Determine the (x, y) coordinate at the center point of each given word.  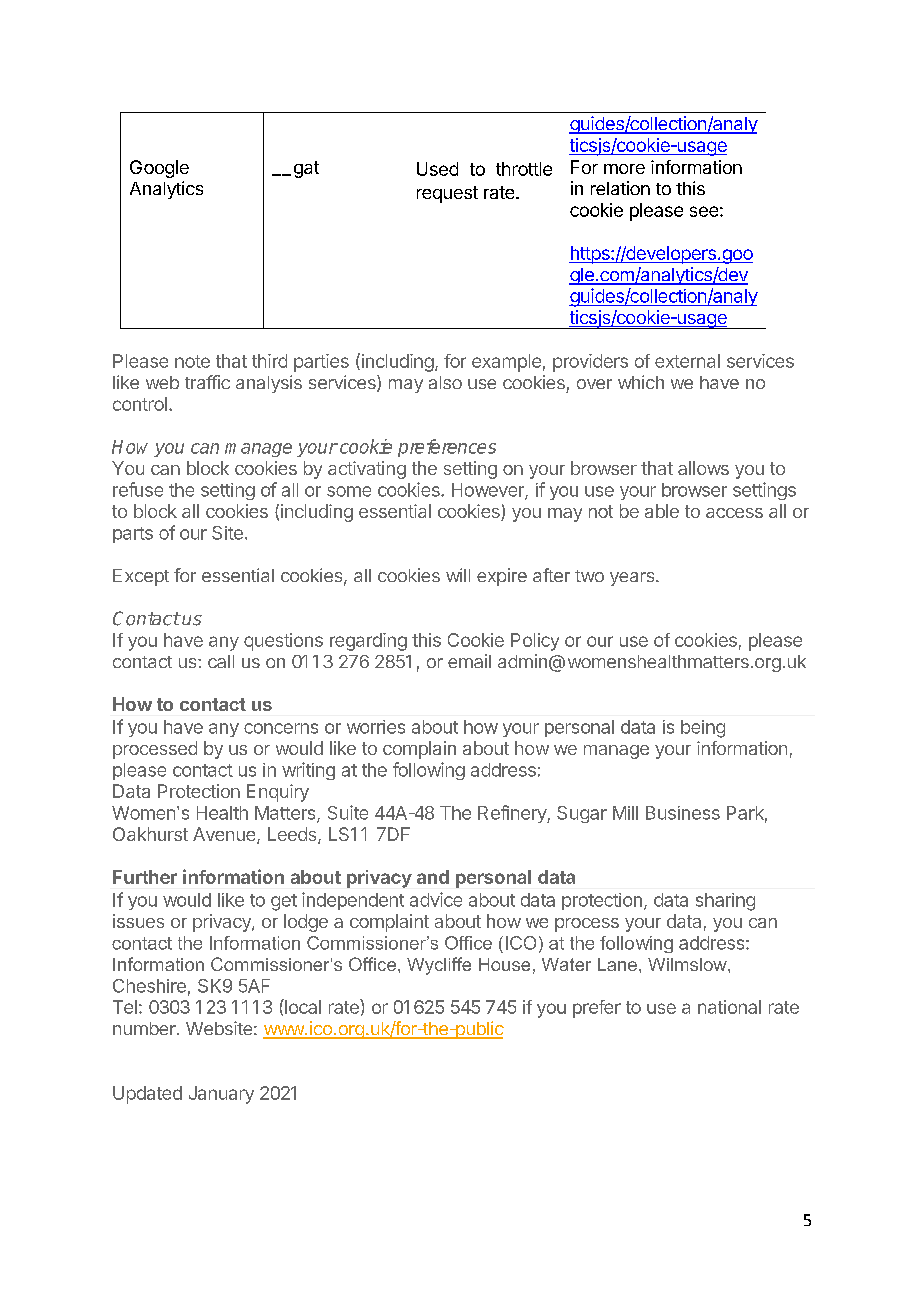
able (662, 511)
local (302, 1006)
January (221, 1095)
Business (683, 813)
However (489, 491)
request (447, 194)
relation (620, 188)
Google (159, 169)
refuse (138, 489)
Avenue (225, 835)
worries (376, 727)
